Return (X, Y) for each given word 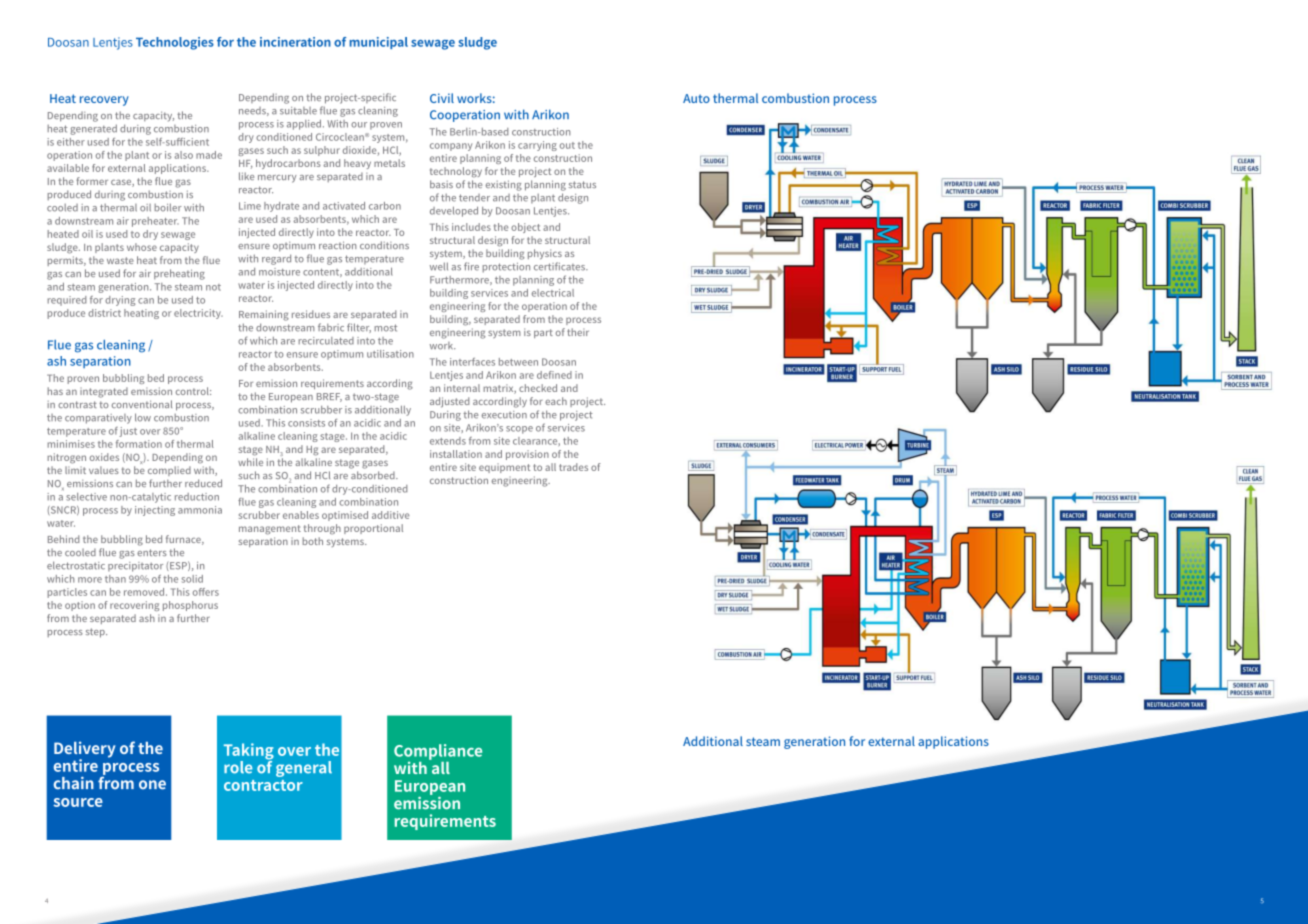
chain (74, 783)
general (304, 769)
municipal (379, 43)
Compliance (438, 753)
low (143, 417)
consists (306, 423)
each (556, 401)
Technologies (175, 43)
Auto (696, 98)
